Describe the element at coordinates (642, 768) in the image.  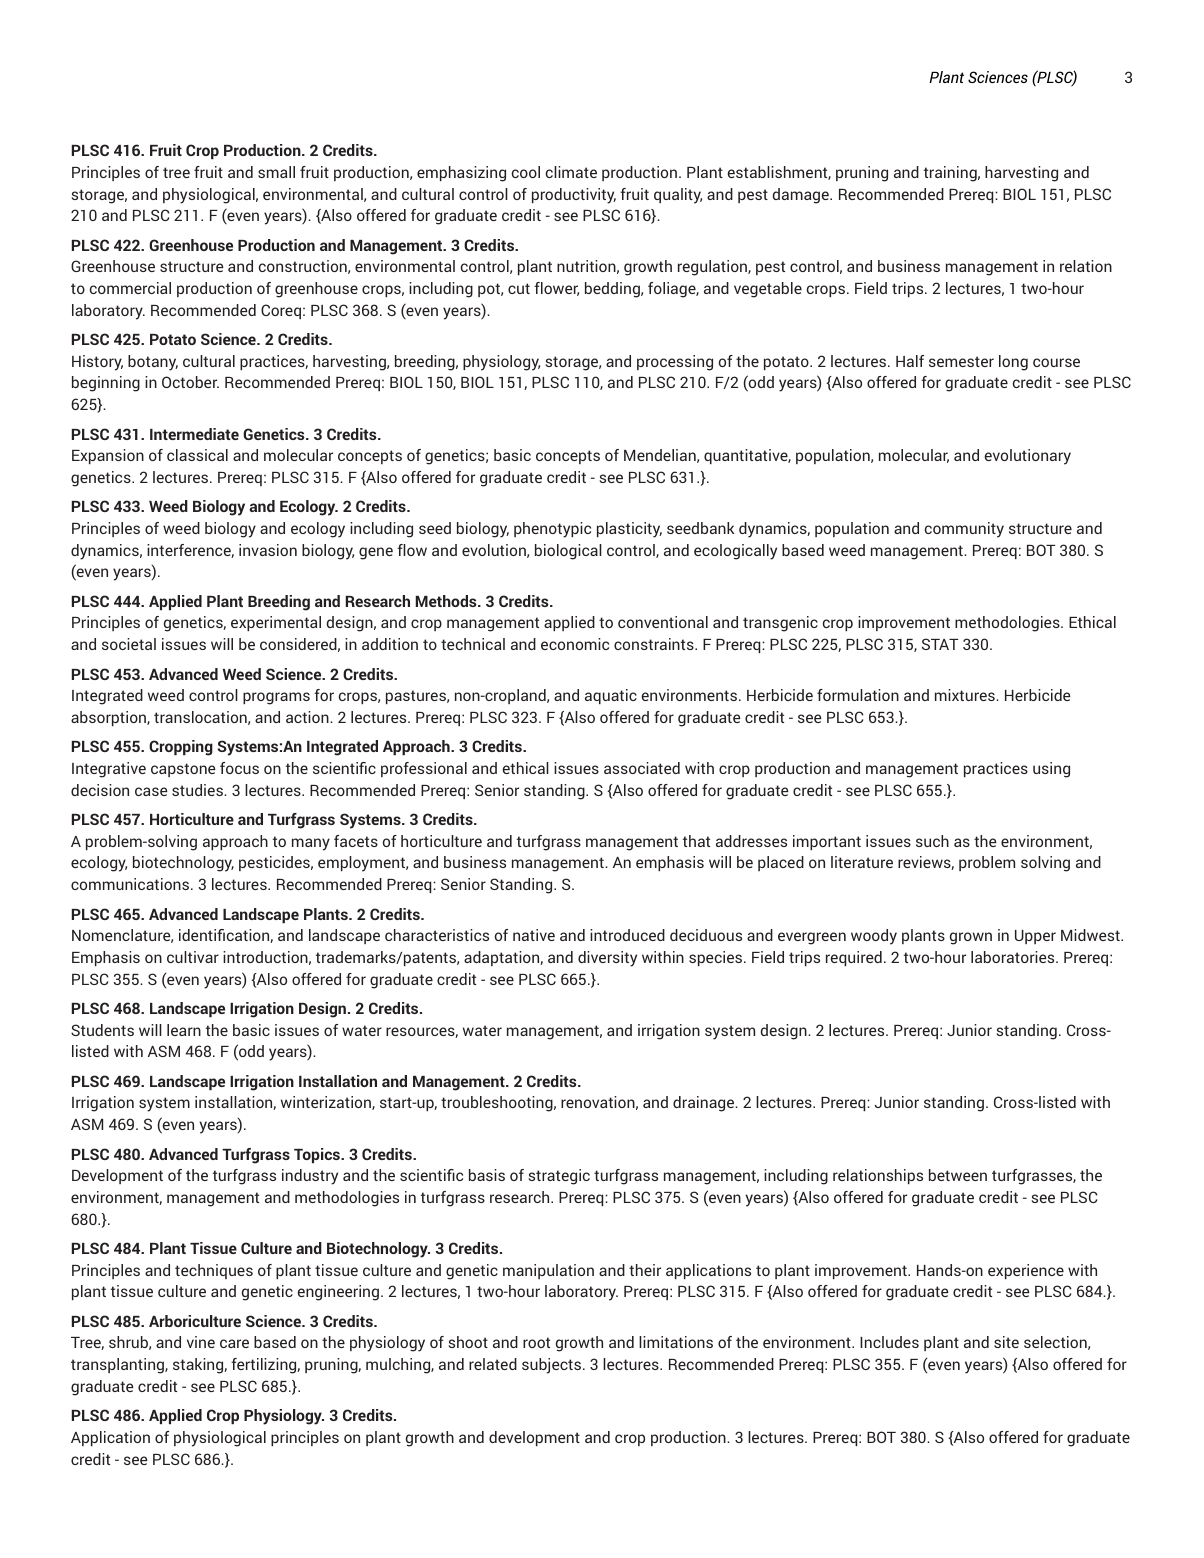
I see `associated` at that location.
